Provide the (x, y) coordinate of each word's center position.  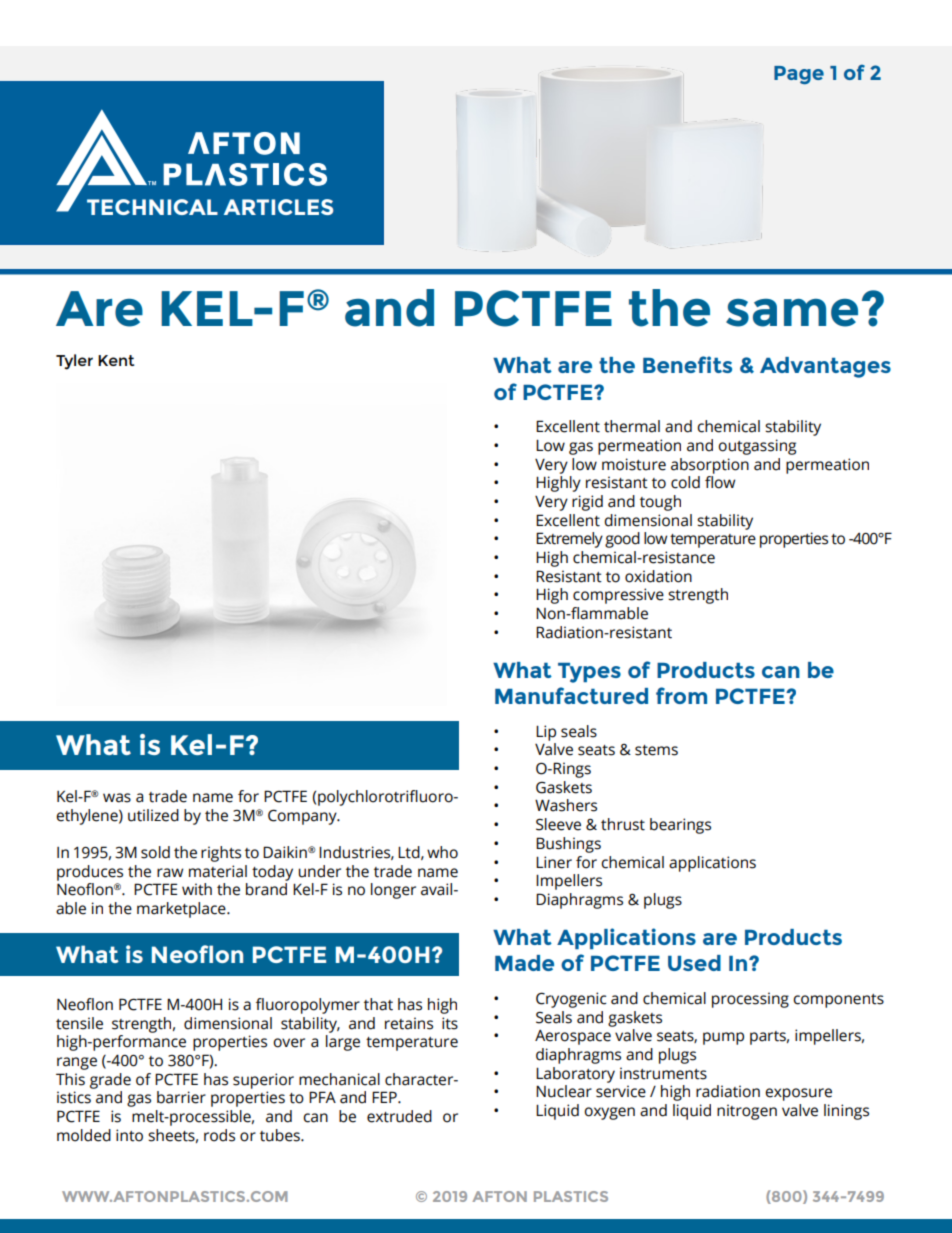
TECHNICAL (152, 207)
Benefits (687, 364)
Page (799, 75)
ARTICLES (278, 207)
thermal (632, 426)
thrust (623, 824)
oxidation (658, 576)
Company (303, 817)
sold (155, 852)
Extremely (569, 540)
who (442, 852)
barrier (181, 1097)
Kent (116, 360)
